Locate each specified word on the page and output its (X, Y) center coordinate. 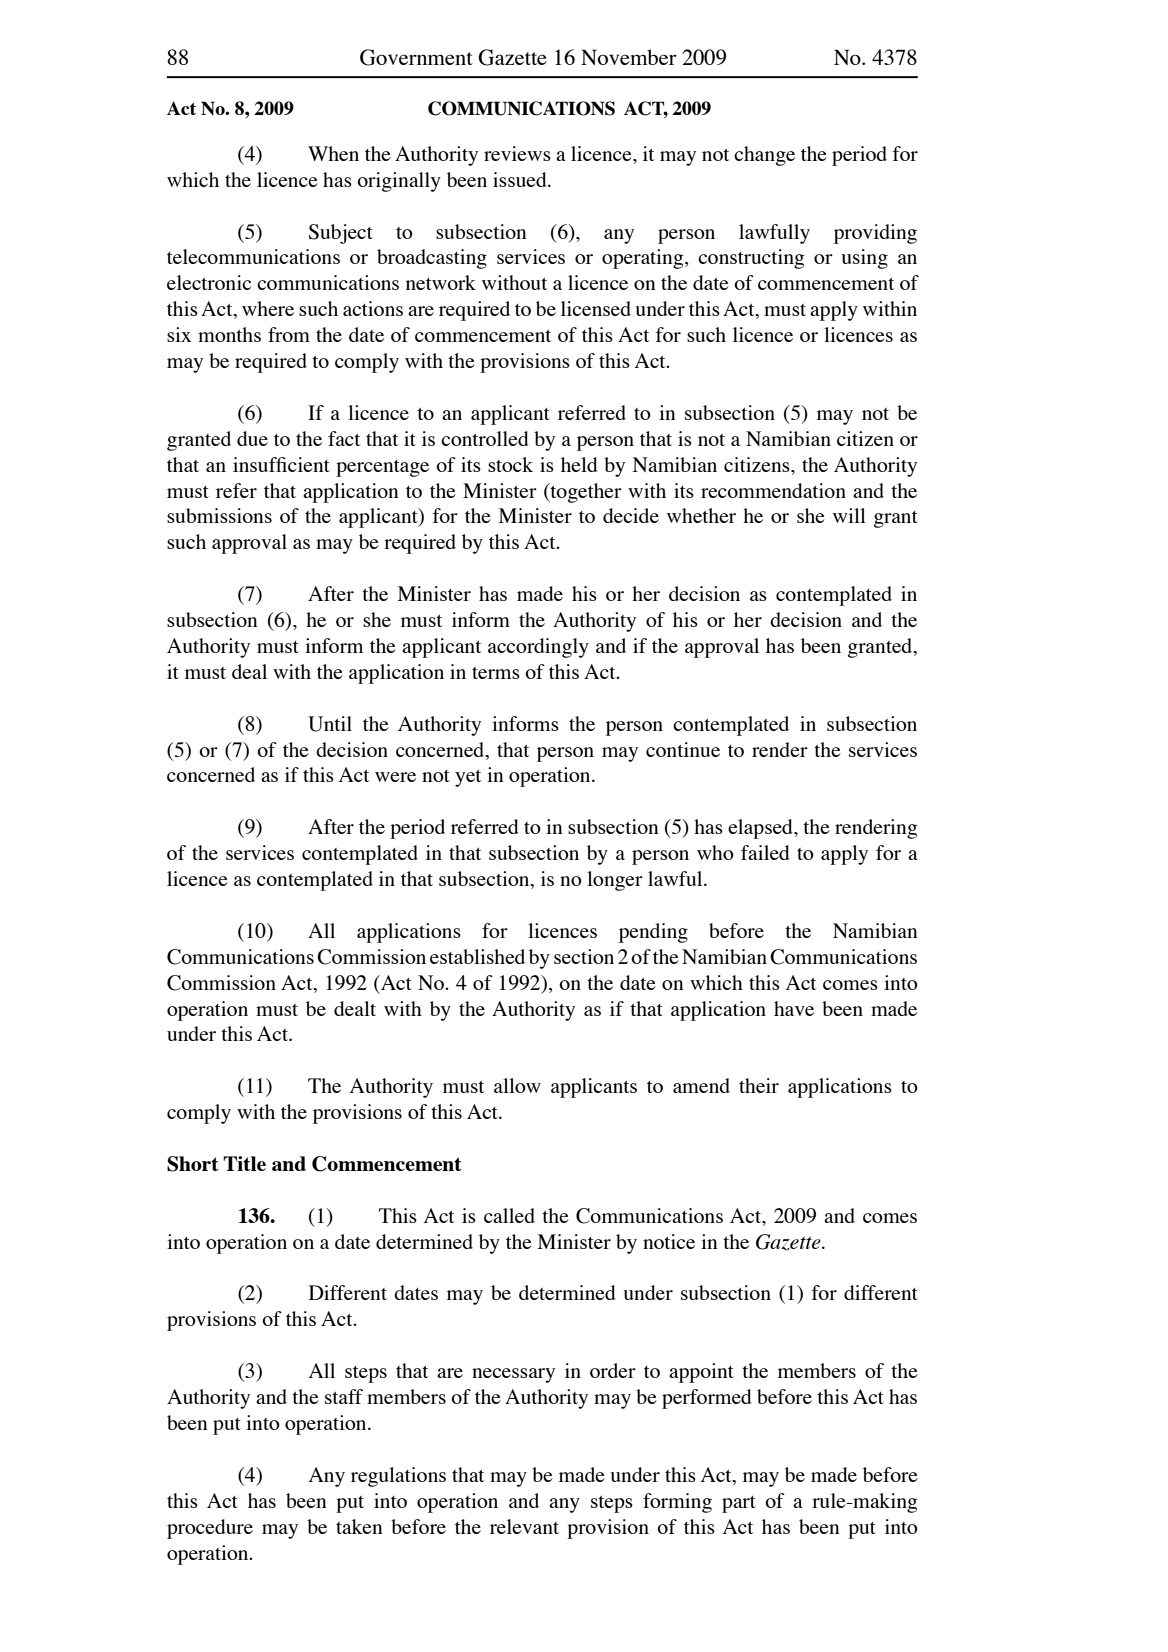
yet (468, 778)
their (759, 1085)
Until (330, 724)
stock (510, 464)
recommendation (773, 490)
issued (521, 179)
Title (244, 1163)
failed (765, 852)
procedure (210, 1529)
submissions (219, 515)
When (333, 153)
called (509, 1215)
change (764, 156)
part (739, 1504)
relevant (524, 1526)
